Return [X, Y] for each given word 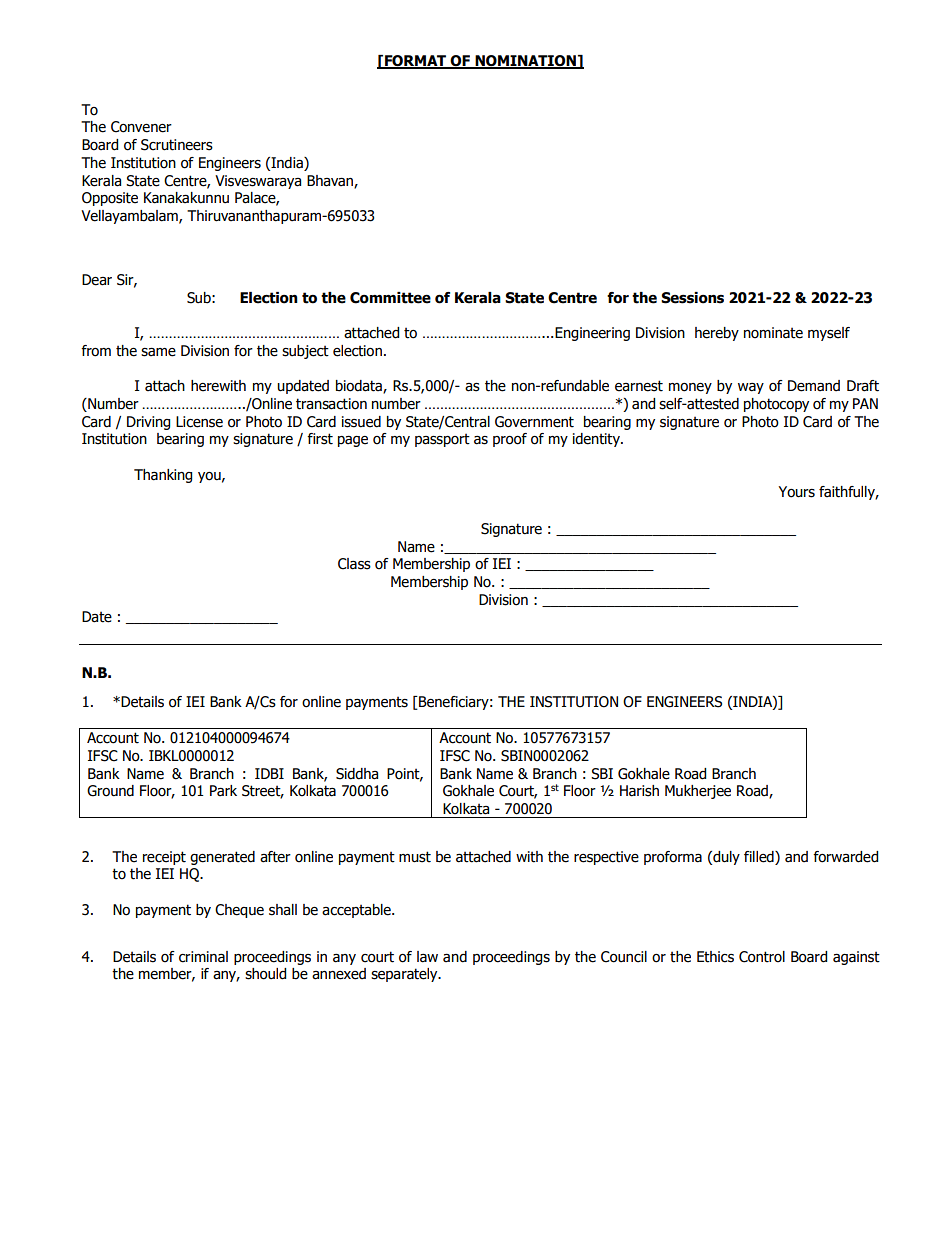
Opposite [110, 199]
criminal [203, 957]
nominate [773, 333]
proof [510, 440]
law [427, 957]
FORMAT [416, 62]
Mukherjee [698, 792]
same [158, 352]
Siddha [357, 774]
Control [762, 957]
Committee [390, 298]
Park [223, 790]
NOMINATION [525, 62]
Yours [796, 492]
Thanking [163, 476]
